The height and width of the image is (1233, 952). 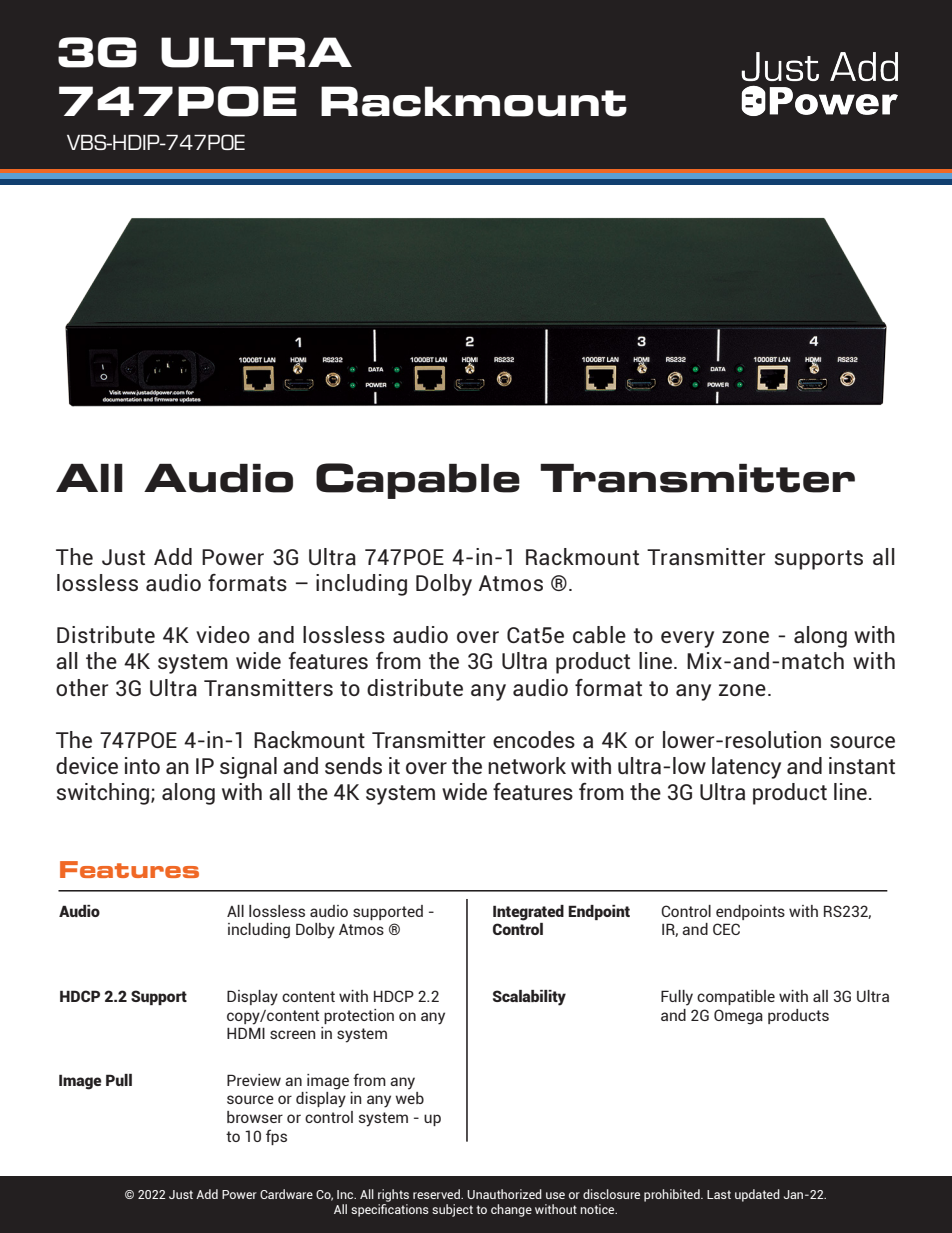 What do you see at coordinates (757, 1195) in the image?
I see `updated` at bounding box center [757, 1195].
